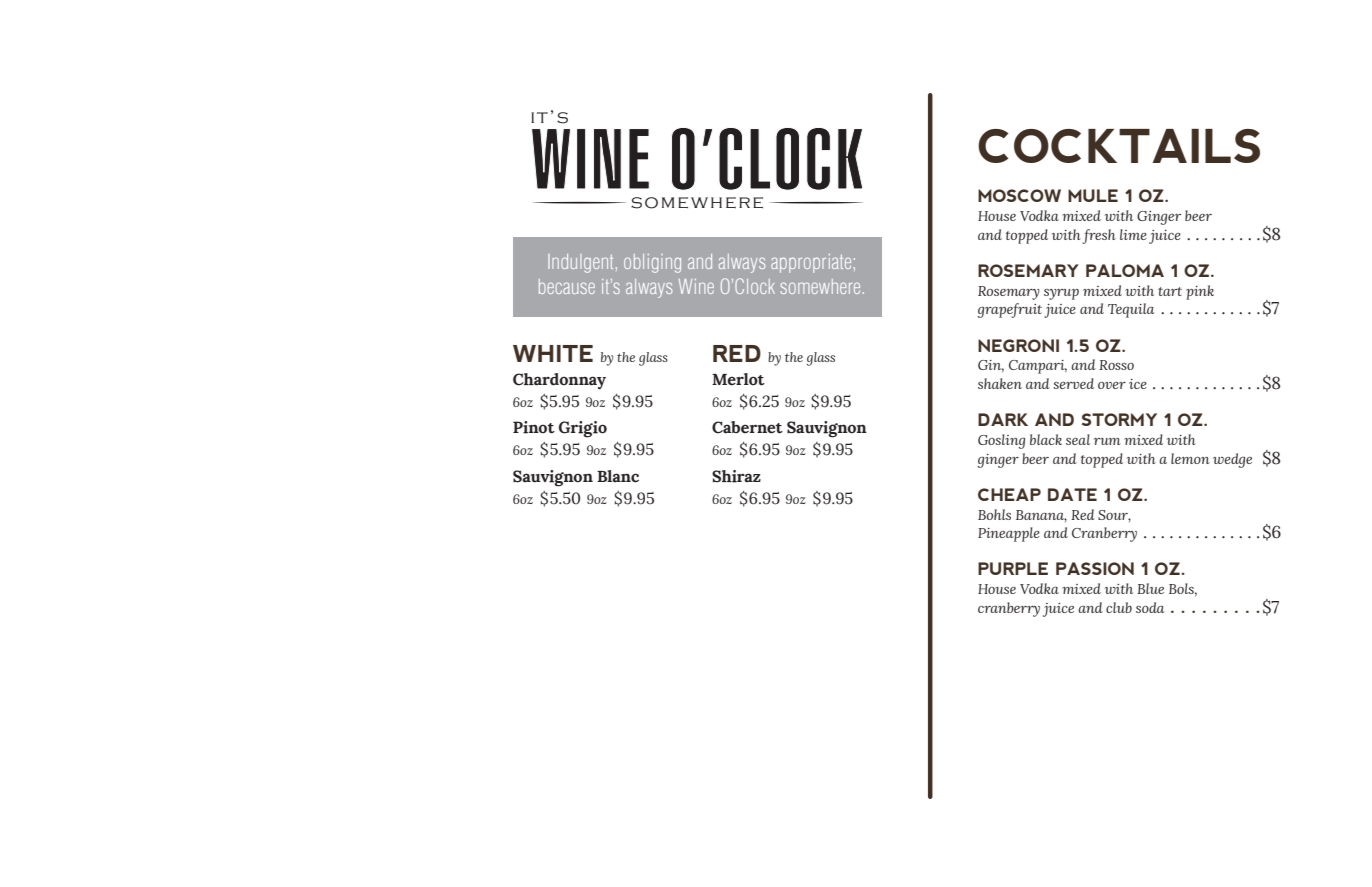 The height and width of the document is (887, 1372). I want to click on Gosling, so click(1001, 441).
